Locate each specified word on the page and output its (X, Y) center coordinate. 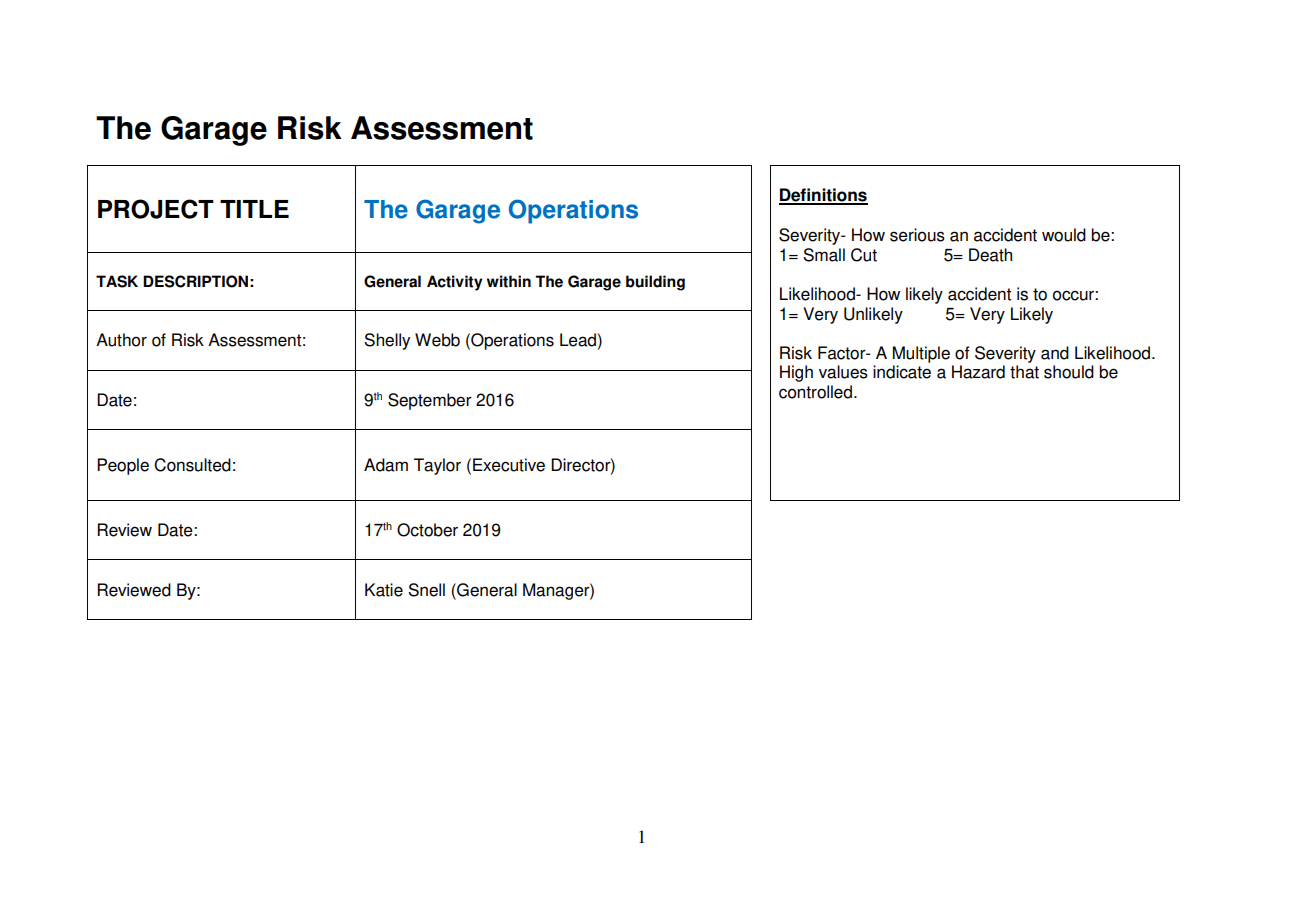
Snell (426, 590)
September (430, 401)
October (427, 530)
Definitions (823, 196)
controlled (815, 392)
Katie (384, 590)
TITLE (254, 209)
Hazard (978, 372)
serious (917, 235)
